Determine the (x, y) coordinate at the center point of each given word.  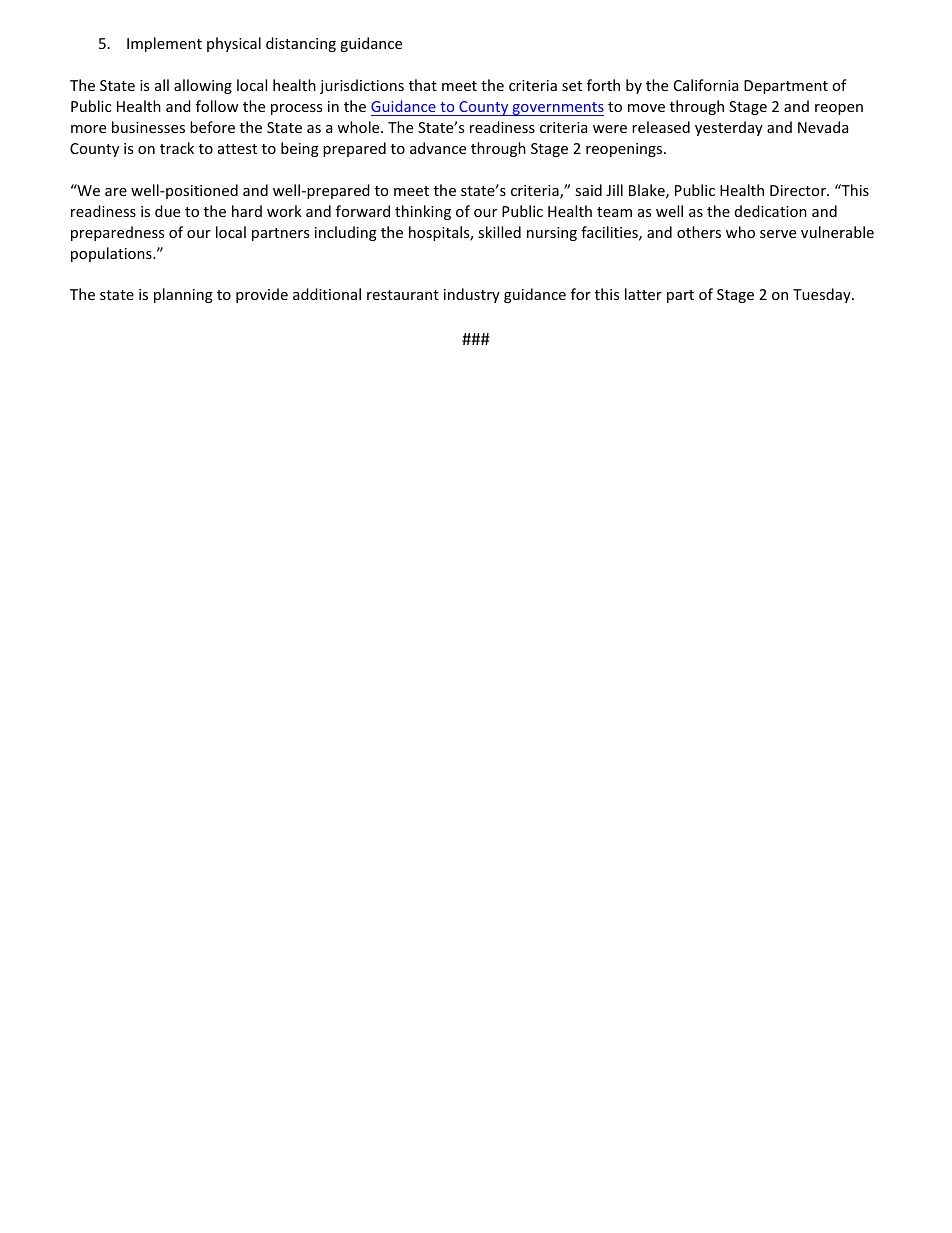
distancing (301, 44)
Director (799, 190)
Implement (164, 44)
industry (472, 295)
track (177, 148)
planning (183, 295)
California (706, 85)
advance (438, 148)
